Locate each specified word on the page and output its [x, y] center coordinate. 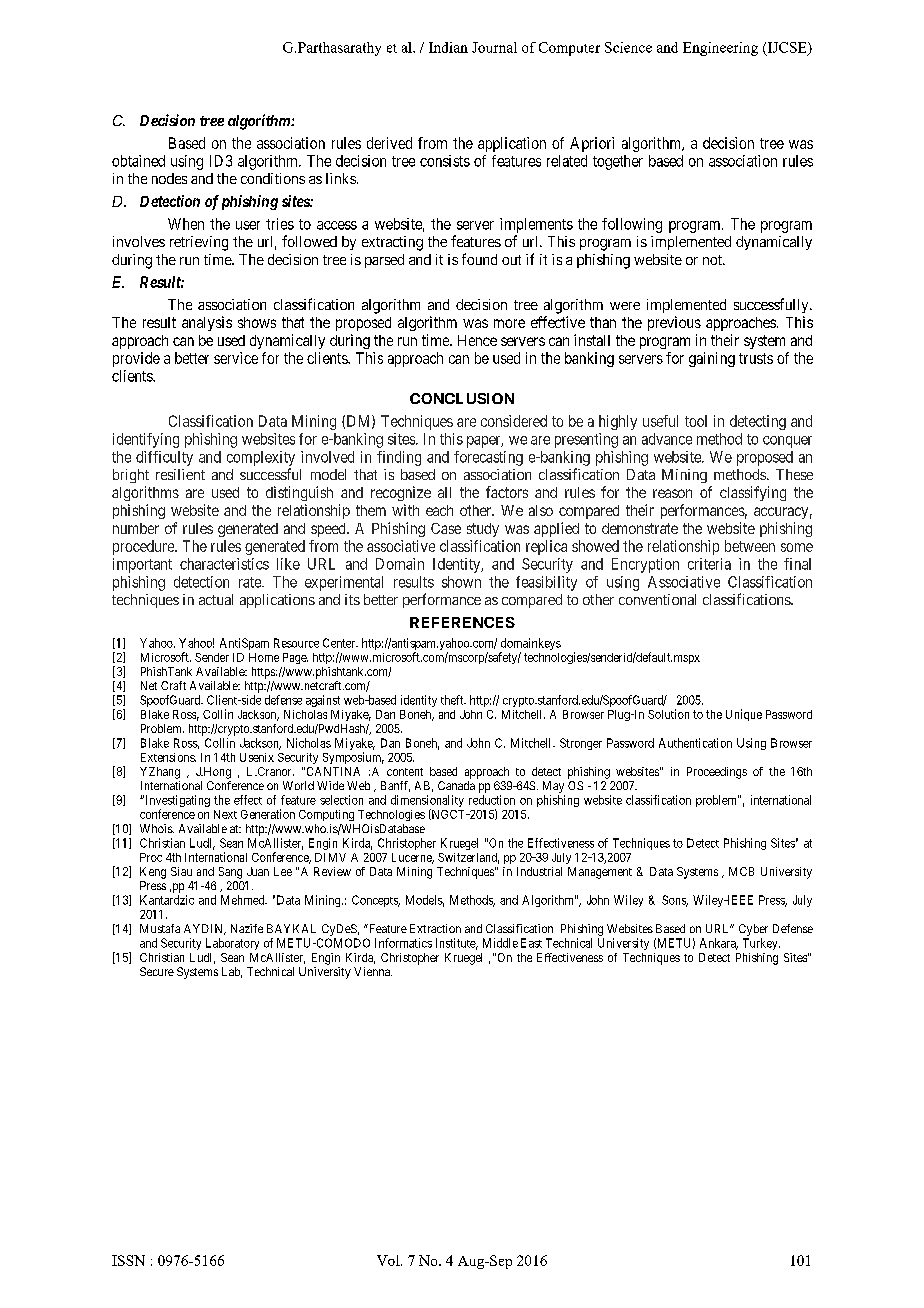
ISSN [128, 1260]
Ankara [719, 944]
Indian [448, 47]
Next [225, 814]
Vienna [373, 971]
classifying [753, 493]
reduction [492, 800]
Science [628, 47]
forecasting [488, 458]
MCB [741, 871]
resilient [180, 474]
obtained [138, 161]
